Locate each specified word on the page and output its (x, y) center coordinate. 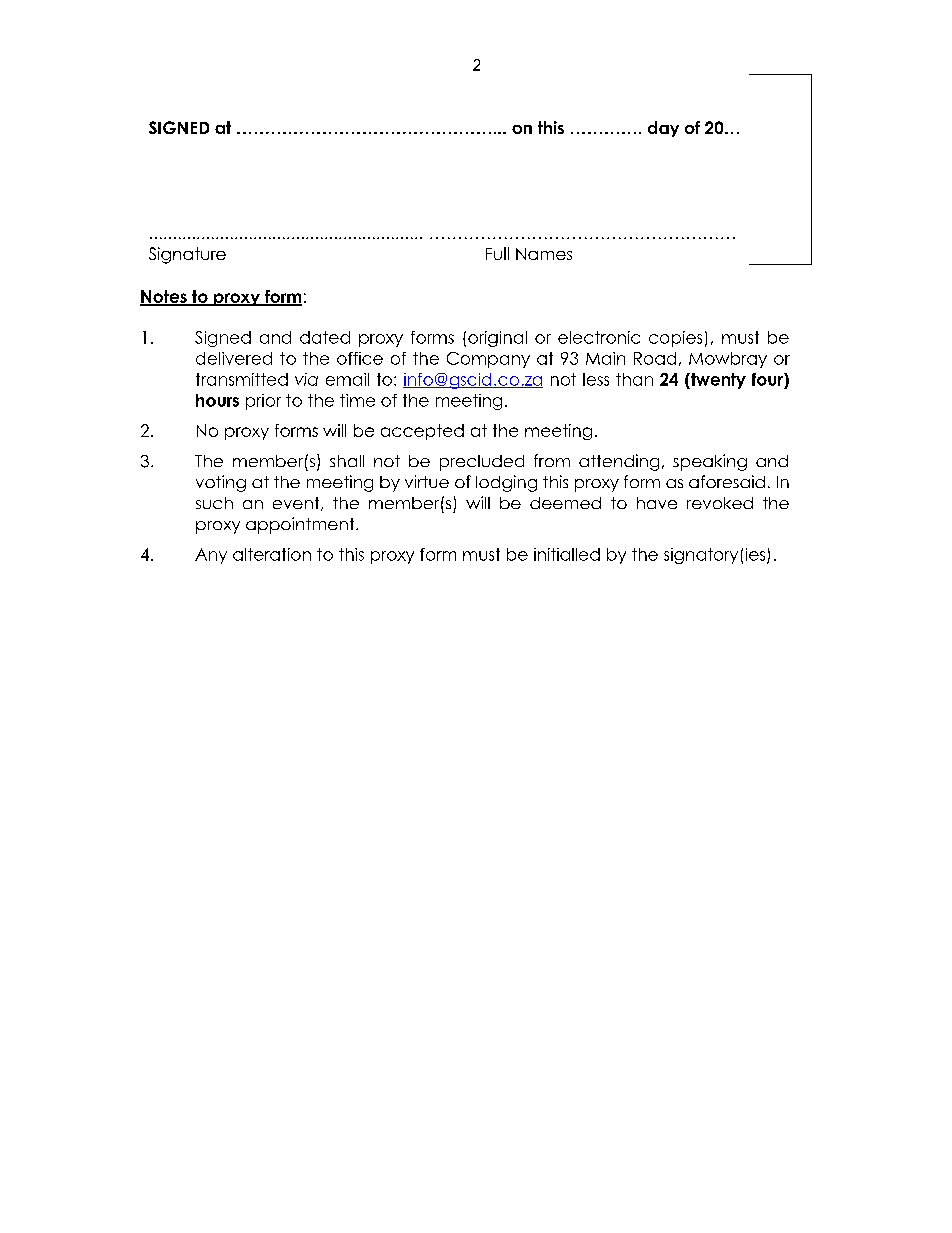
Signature (187, 255)
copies (675, 339)
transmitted (242, 379)
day (663, 129)
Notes (164, 298)
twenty (717, 381)
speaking (710, 462)
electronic (599, 337)
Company (488, 360)
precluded (482, 463)
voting (221, 483)
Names (544, 254)
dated (325, 337)
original (497, 339)
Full (497, 253)
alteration (272, 554)
